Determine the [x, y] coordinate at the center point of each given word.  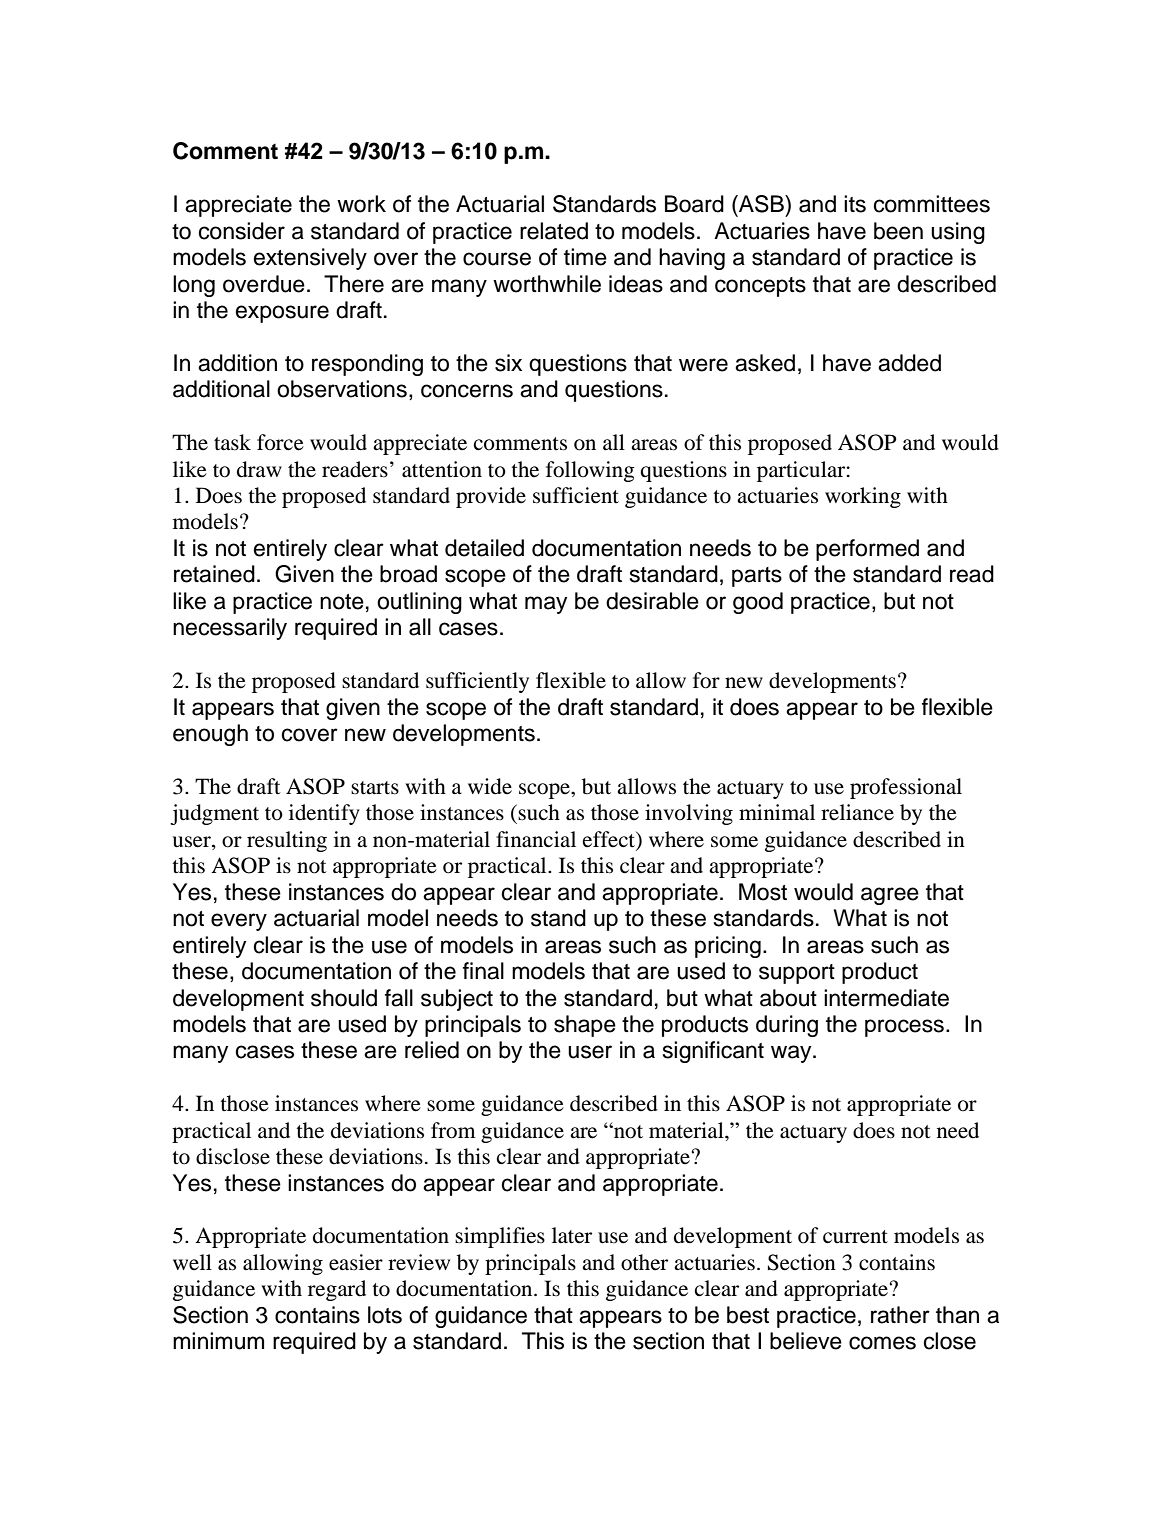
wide [490, 786]
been [898, 231]
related [554, 231]
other [644, 1262]
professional [906, 788]
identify [324, 814]
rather [900, 1315]
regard [337, 1290]
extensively [310, 259]
